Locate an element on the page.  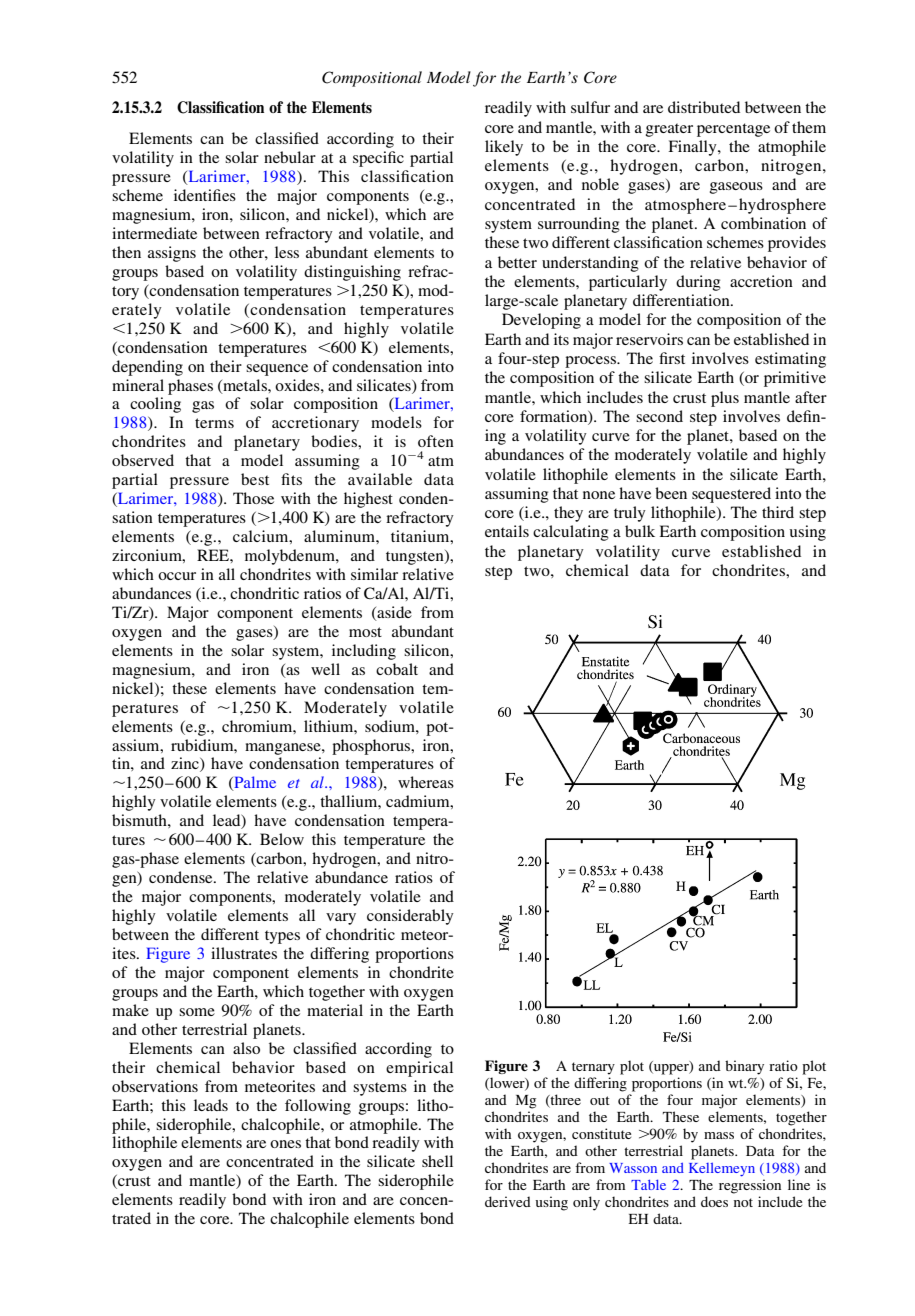
best is located at coordinates (255, 479).
